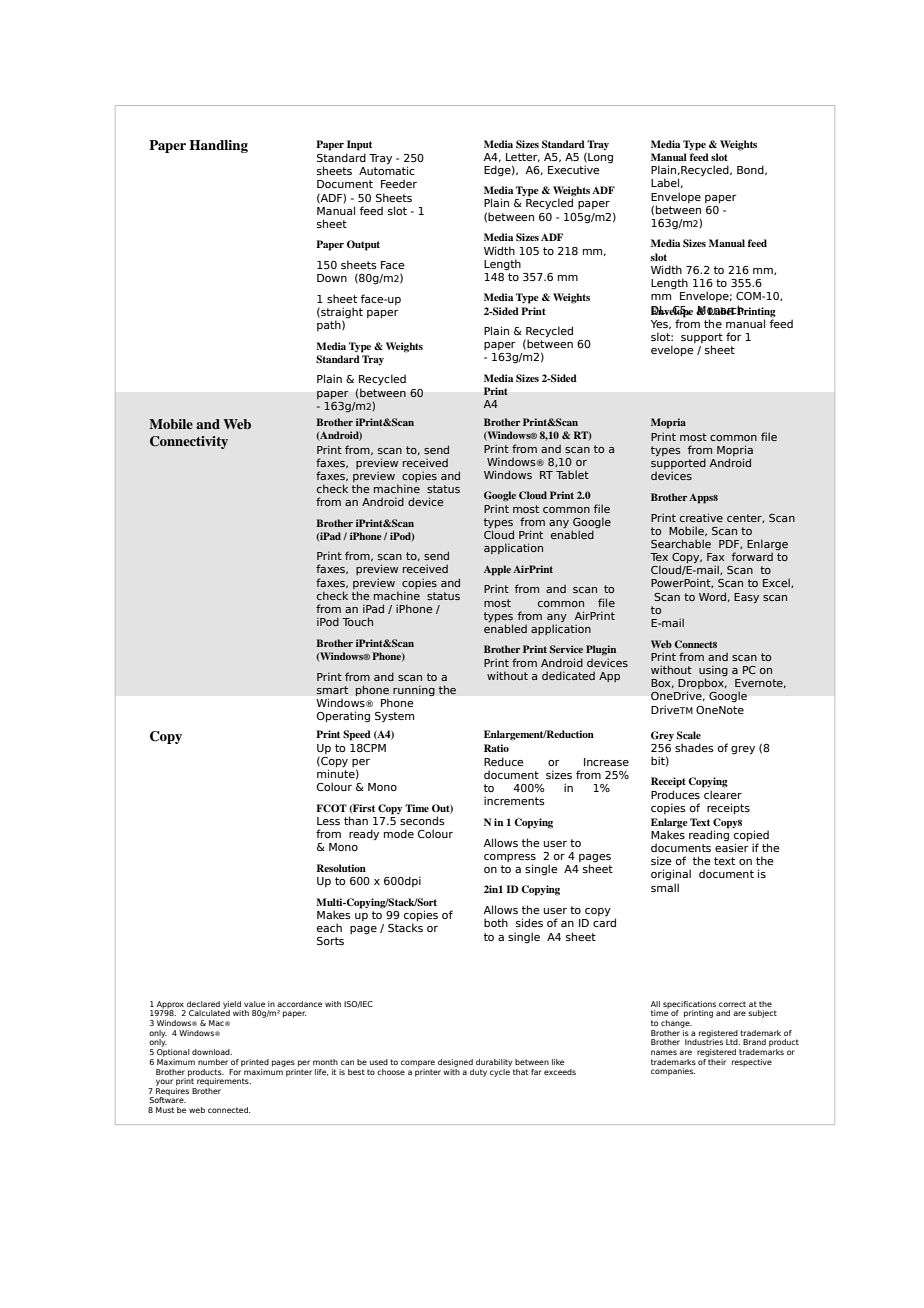  Describe the element at coordinates (504, 761) in the screenshot. I see `Reduce` at that location.
